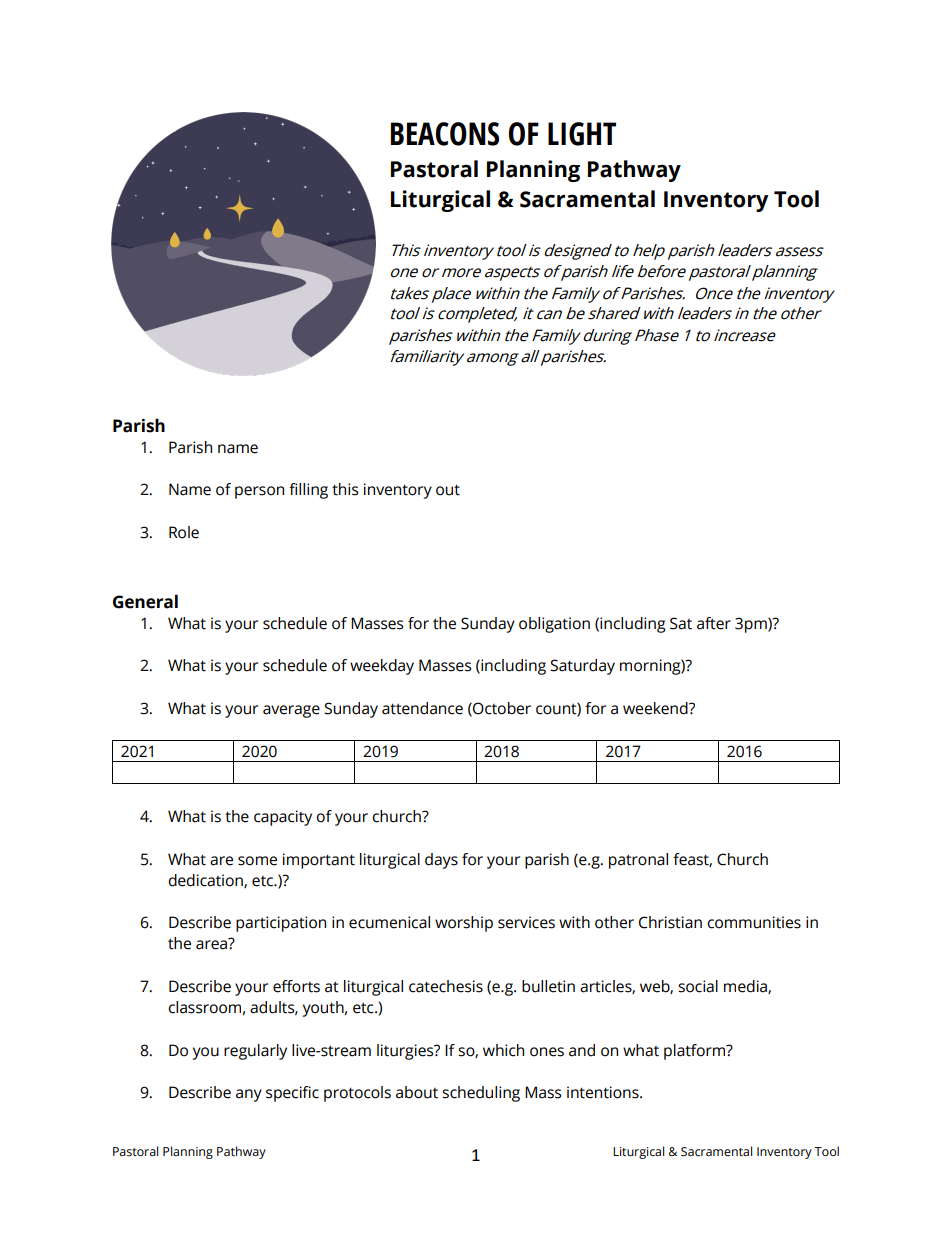  Describe the element at coordinates (257, 861) in the image. I see `some` at that location.
